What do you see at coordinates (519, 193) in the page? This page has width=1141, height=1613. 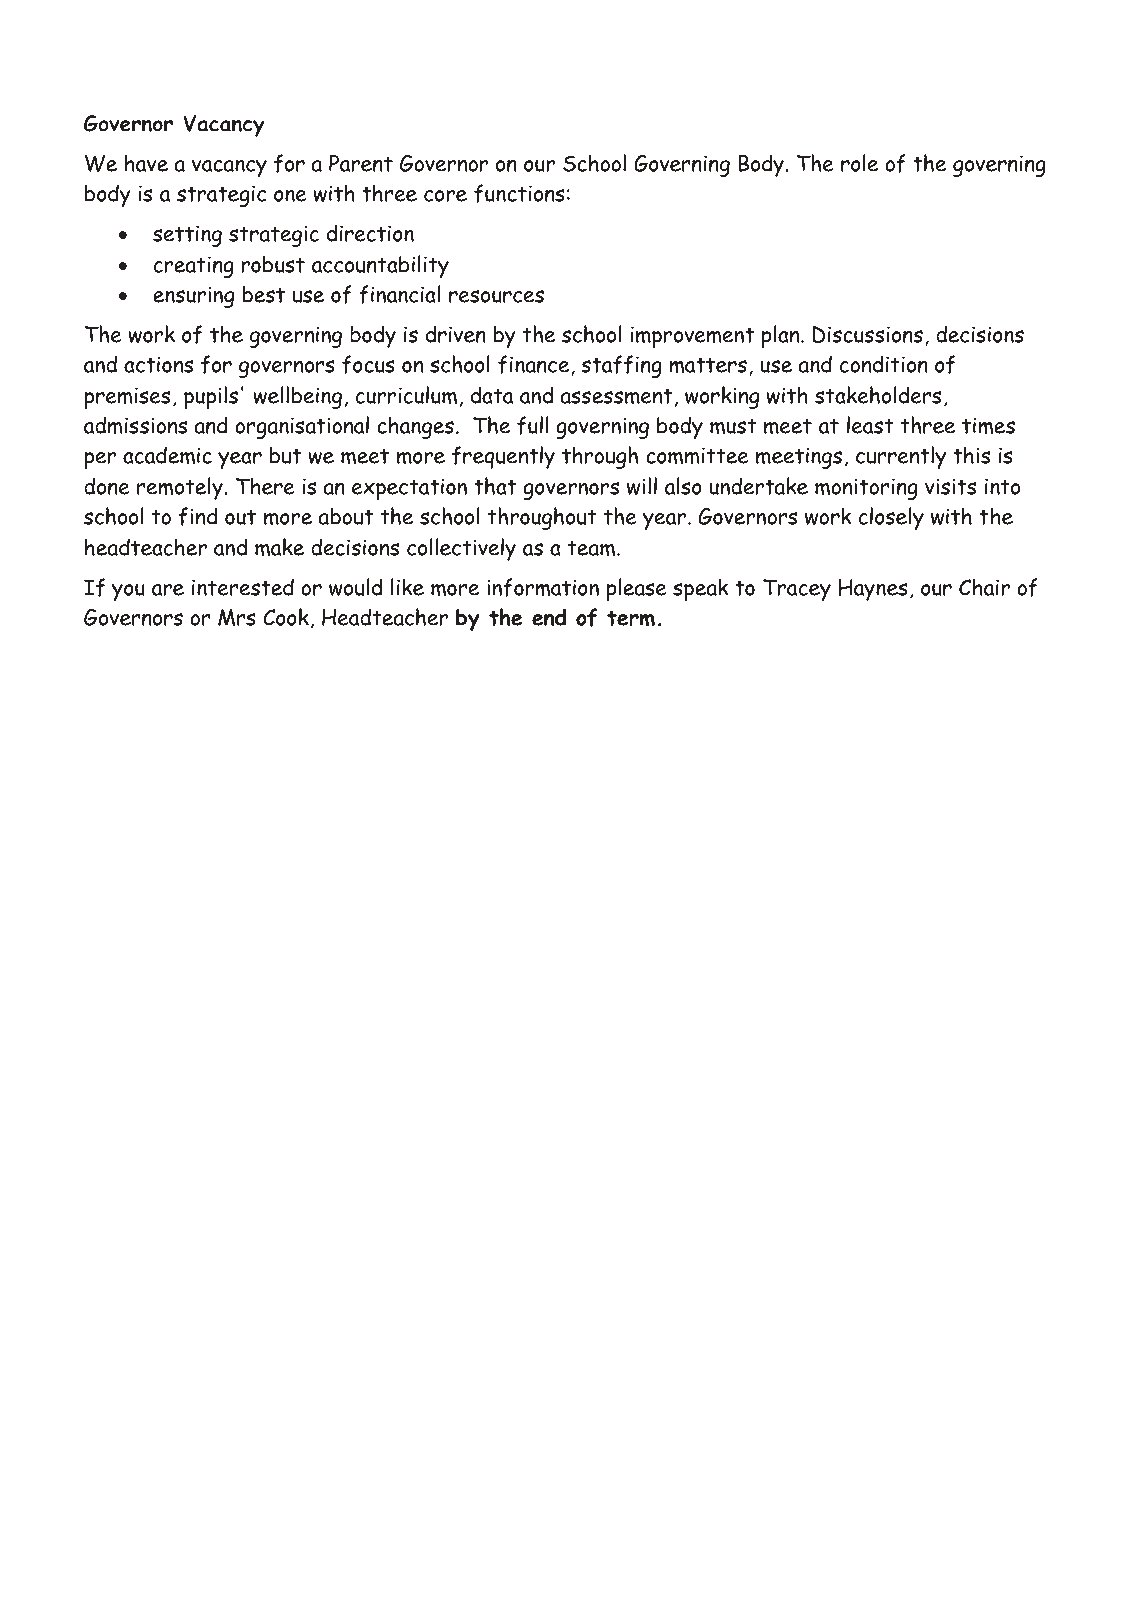 I see `functions` at bounding box center [519, 193].
